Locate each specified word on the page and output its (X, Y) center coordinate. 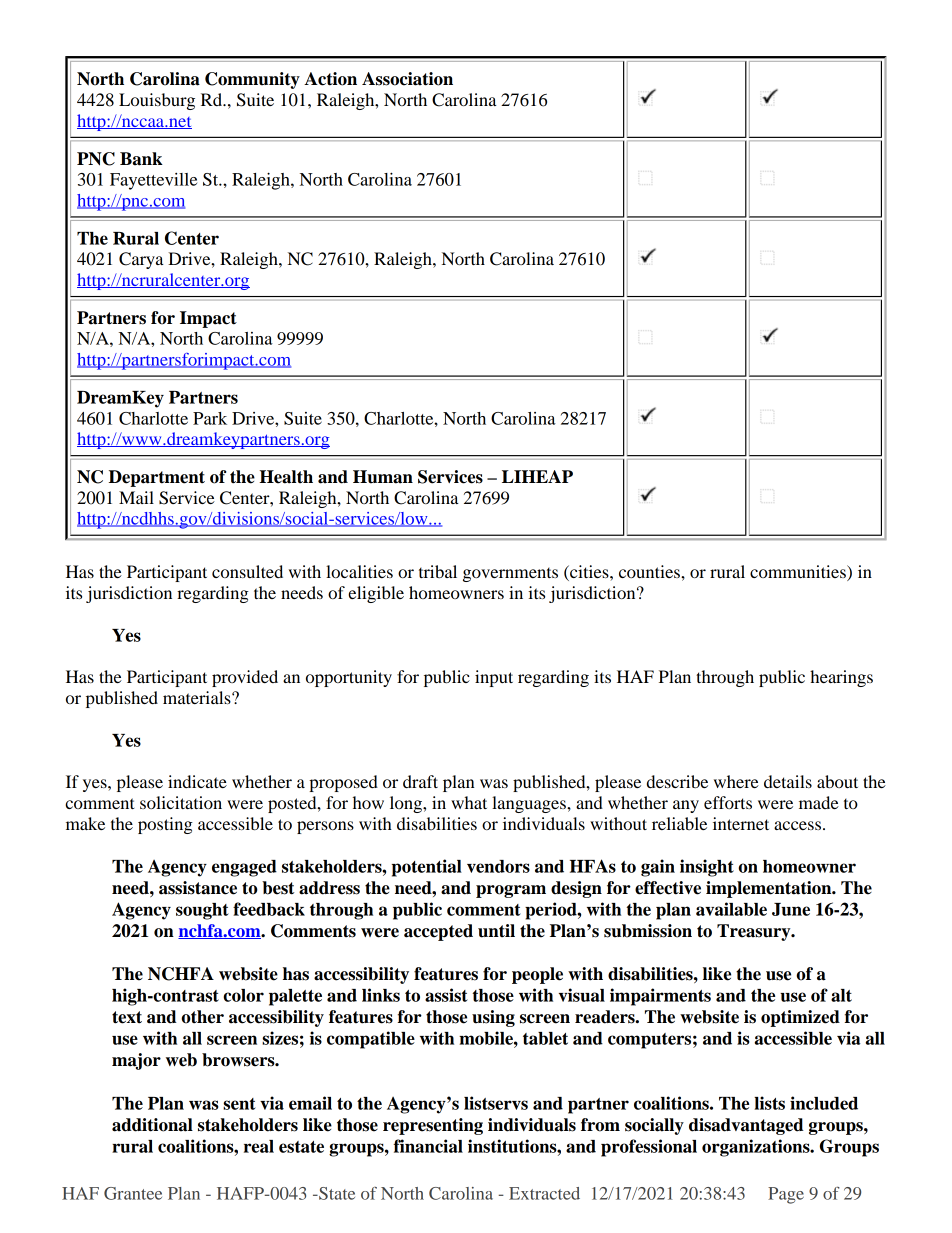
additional (152, 1125)
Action (330, 79)
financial (428, 1146)
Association (407, 79)
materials (198, 697)
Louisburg (157, 101)
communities (799, 573)
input (494, 678)
